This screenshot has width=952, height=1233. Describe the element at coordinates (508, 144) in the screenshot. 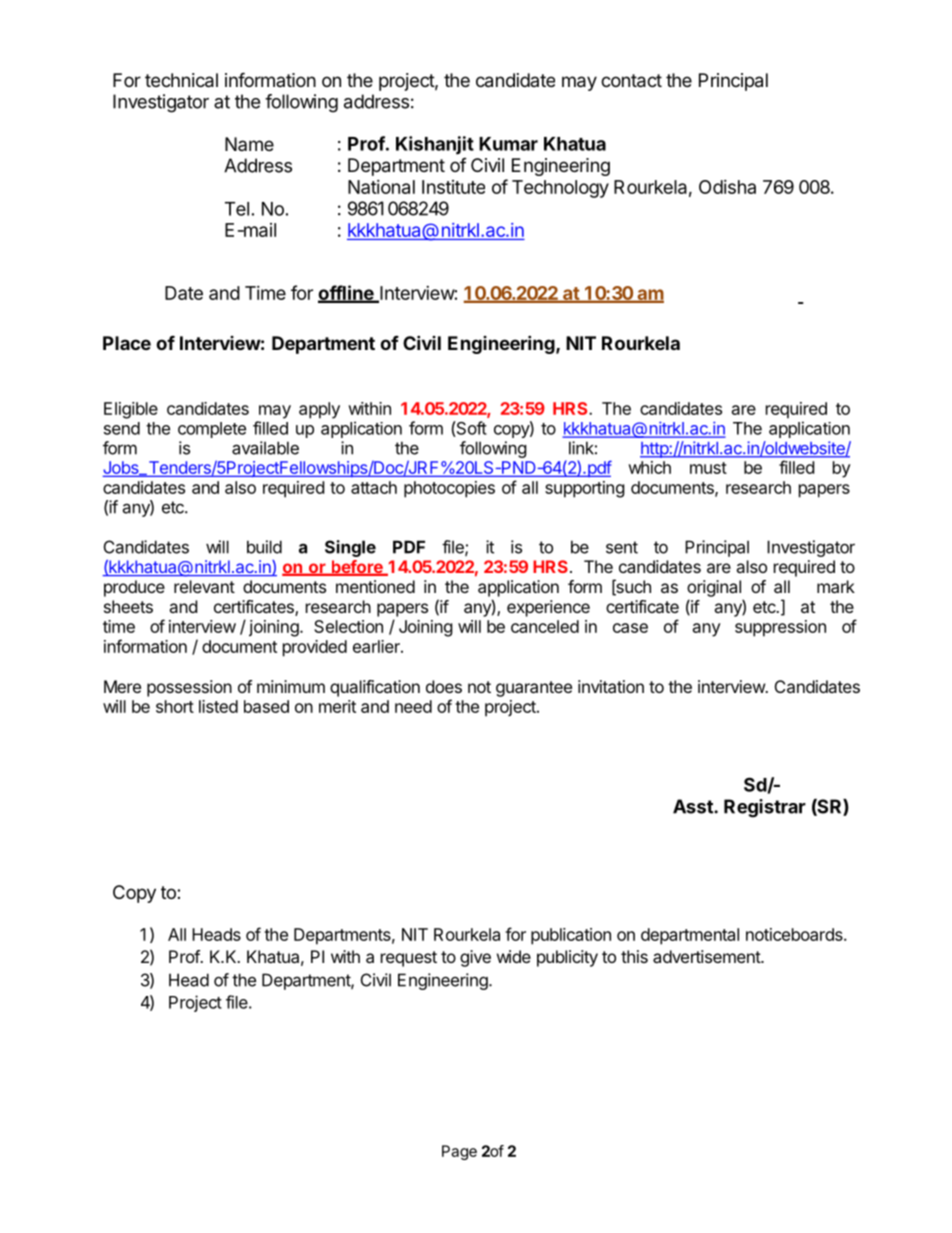

I see `Kumar` at that location.
